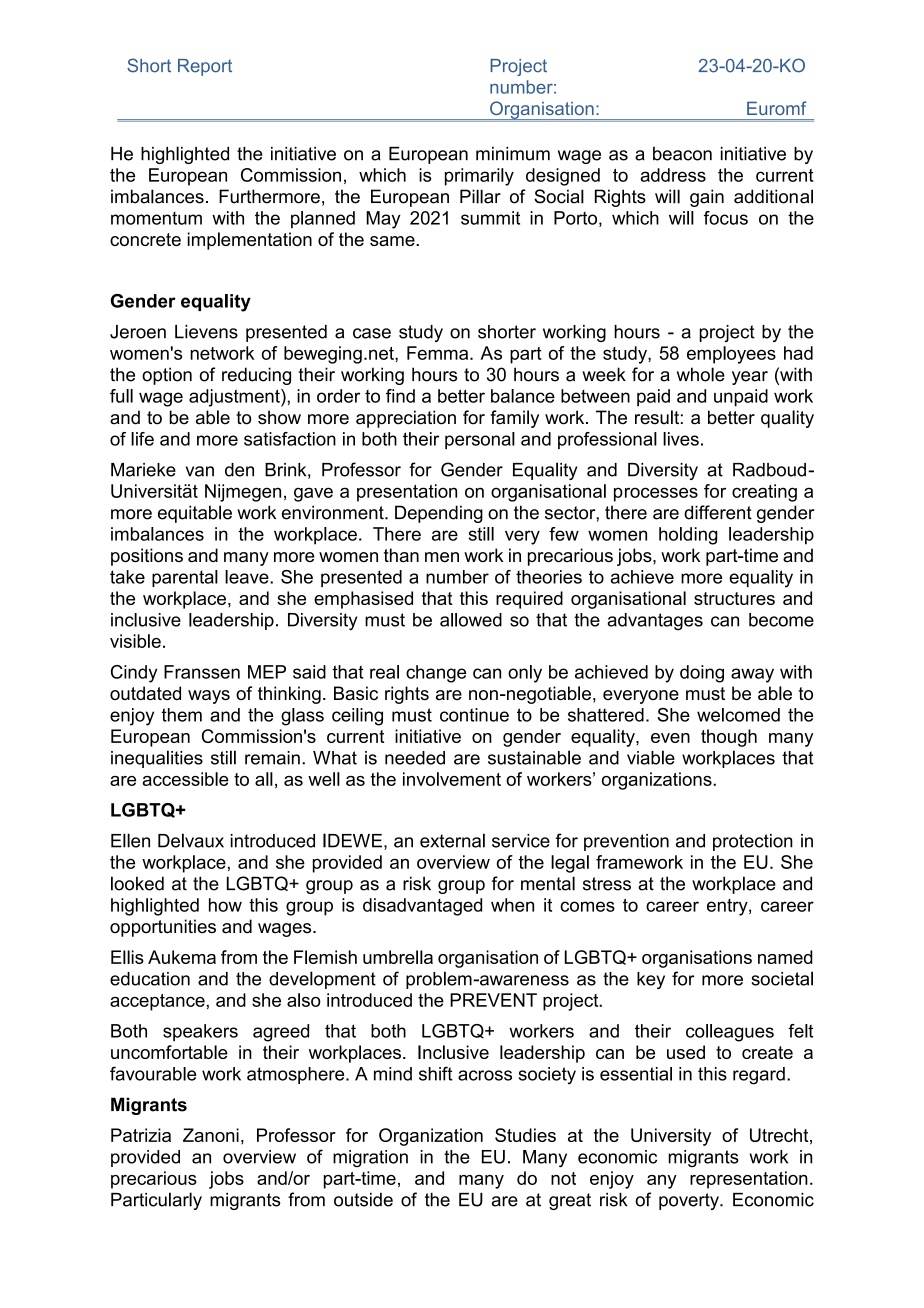 The height and width of the screenshot is (1308, 924). I want to click on address, so click(673, 175).
